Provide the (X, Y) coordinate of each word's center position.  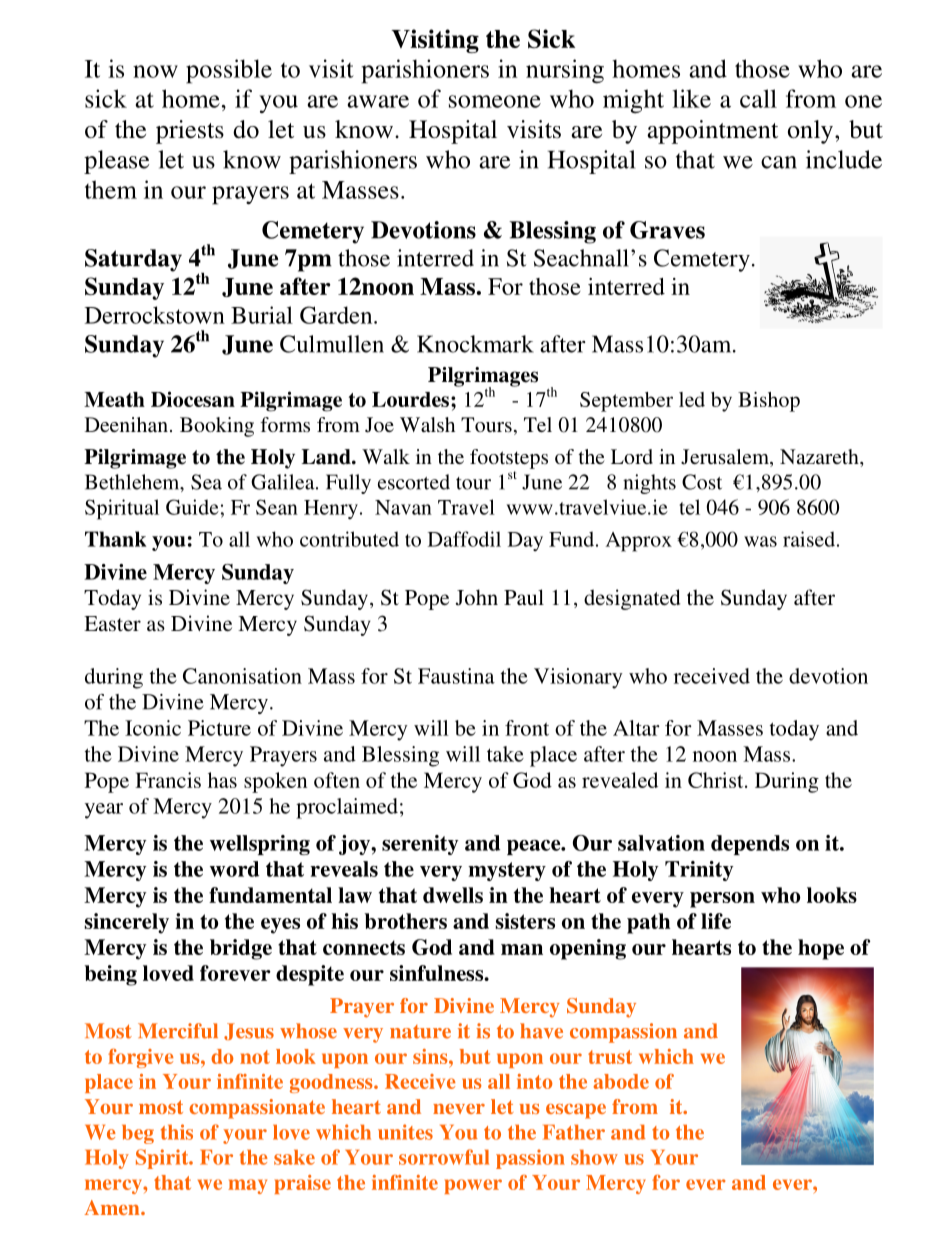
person (722, 900)
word (234, 869)
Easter (112, 623)
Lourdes (410, 399)
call (758, 98)
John (477, 597)
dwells (453, 895)
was (760, 541)
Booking (217, 427)
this (177, 1132)
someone (495, 101)
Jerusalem (726, 458)
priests (190, 132)
